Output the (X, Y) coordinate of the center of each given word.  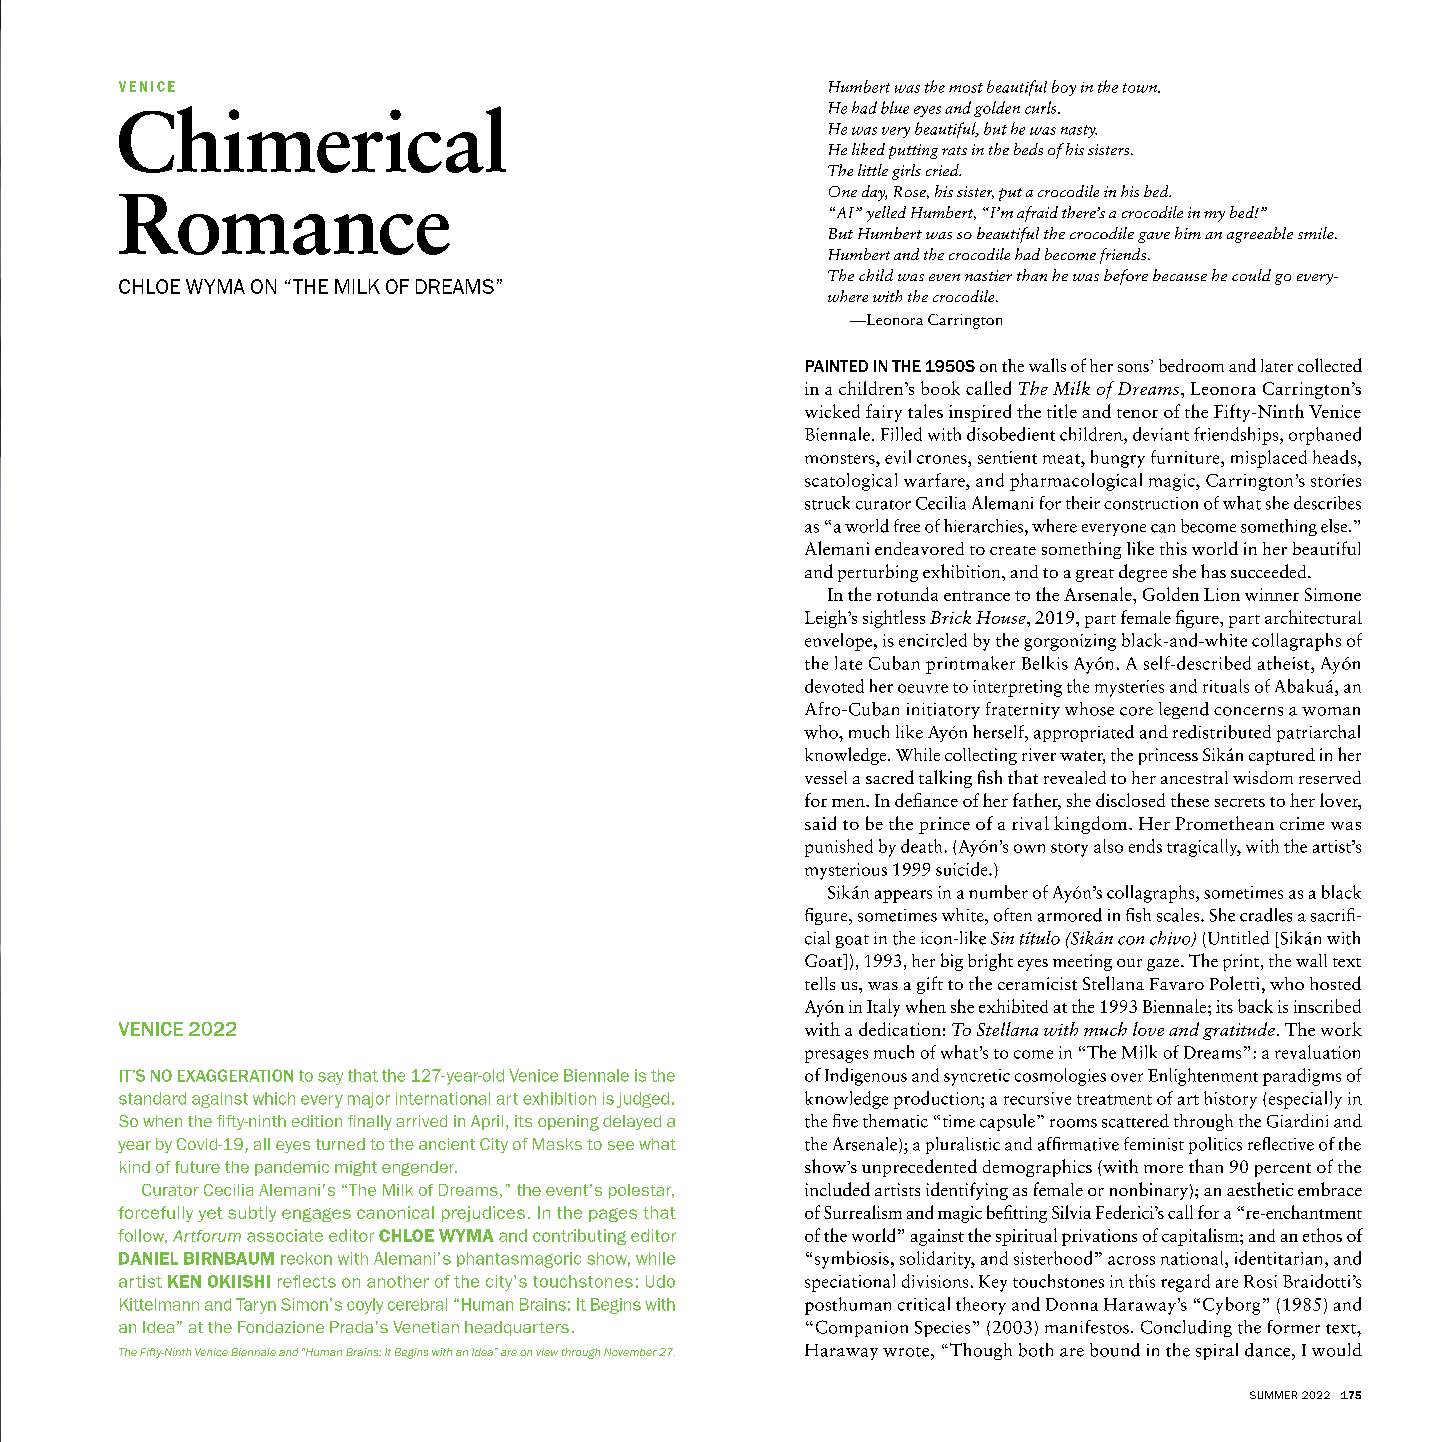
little (873, 170)
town (1141, 88)
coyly (365, 1306)
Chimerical (312, 139)
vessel (826, 777)
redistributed (1222, 732)
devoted (834, 686)
